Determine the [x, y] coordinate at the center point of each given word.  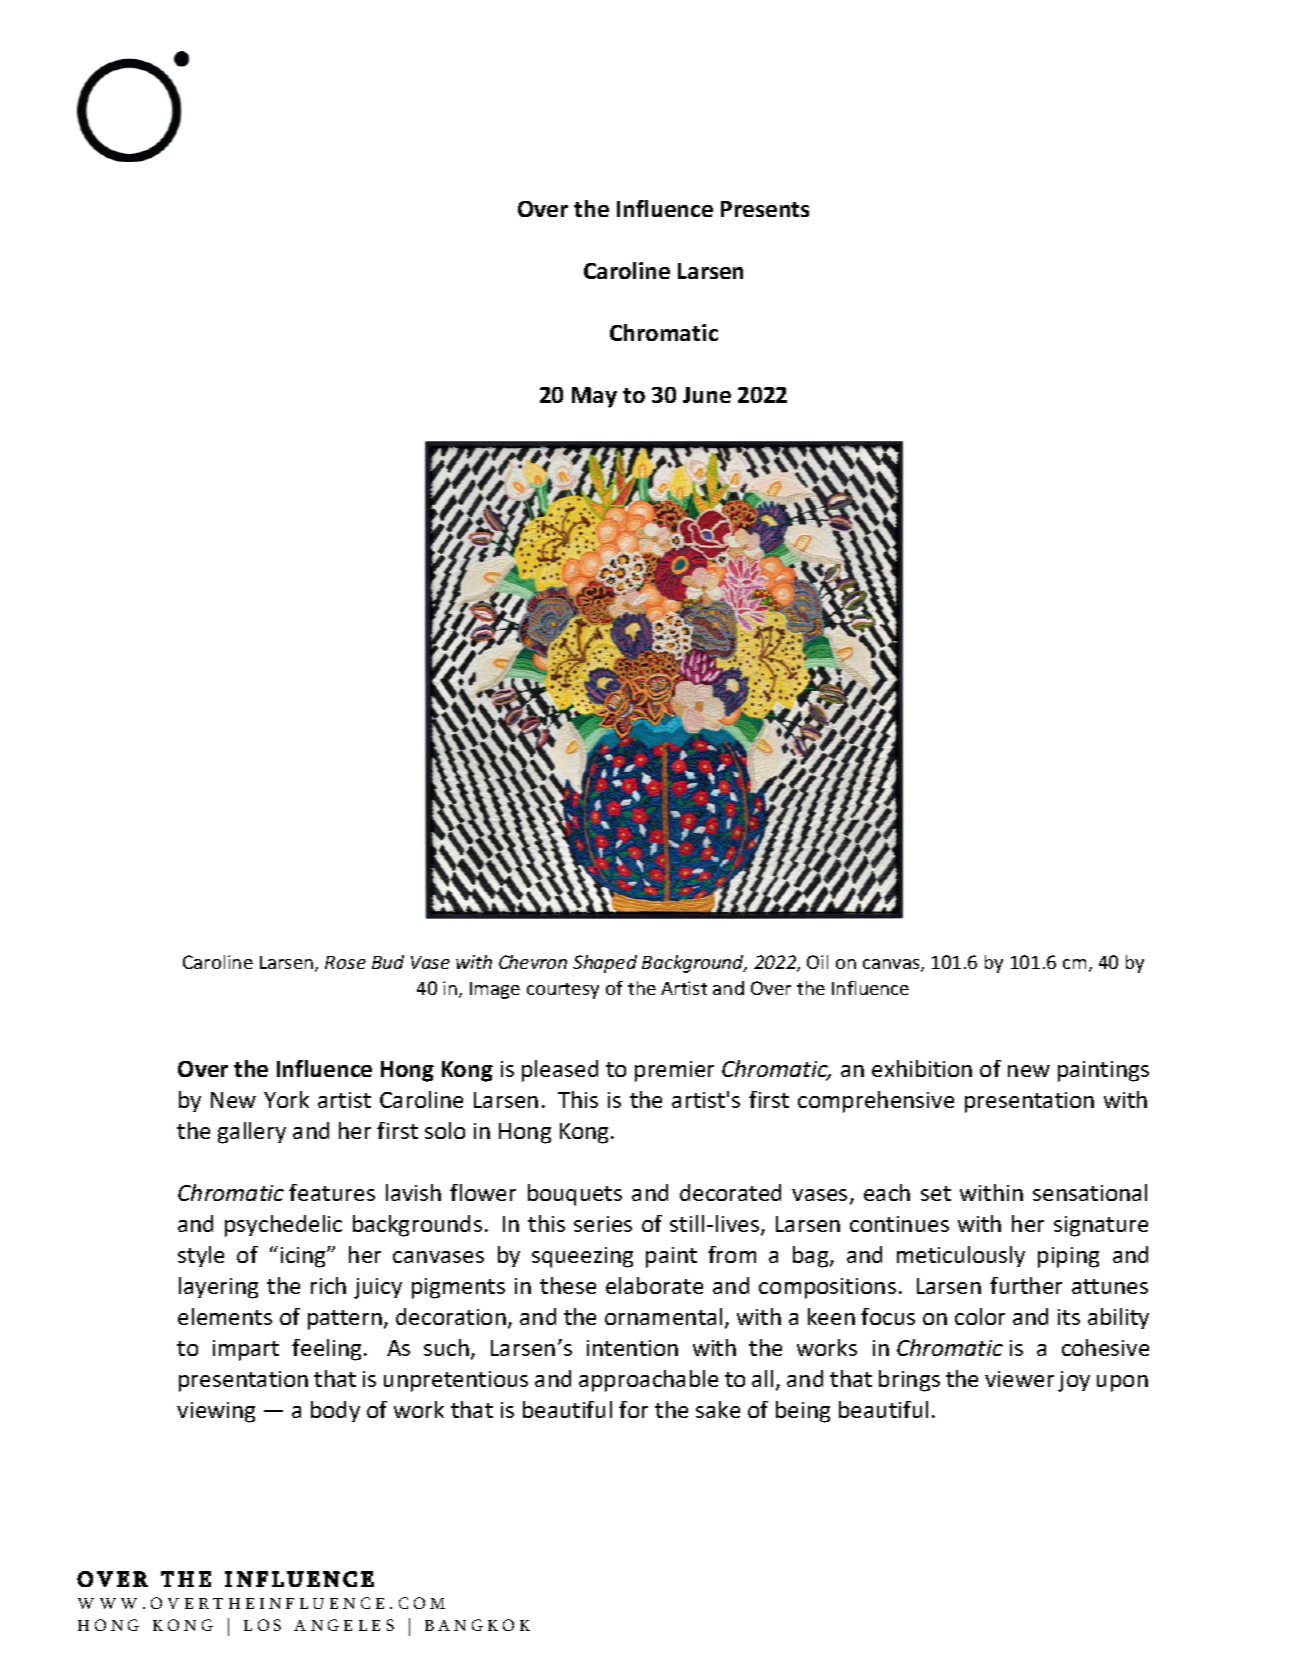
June [707, 395]
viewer [1019, 1379]
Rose [345, 962]
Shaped [605, 964]
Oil [817, 962]
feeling [326, 1350]
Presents [765, 209]
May [594, 397]
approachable [648, 1381]
